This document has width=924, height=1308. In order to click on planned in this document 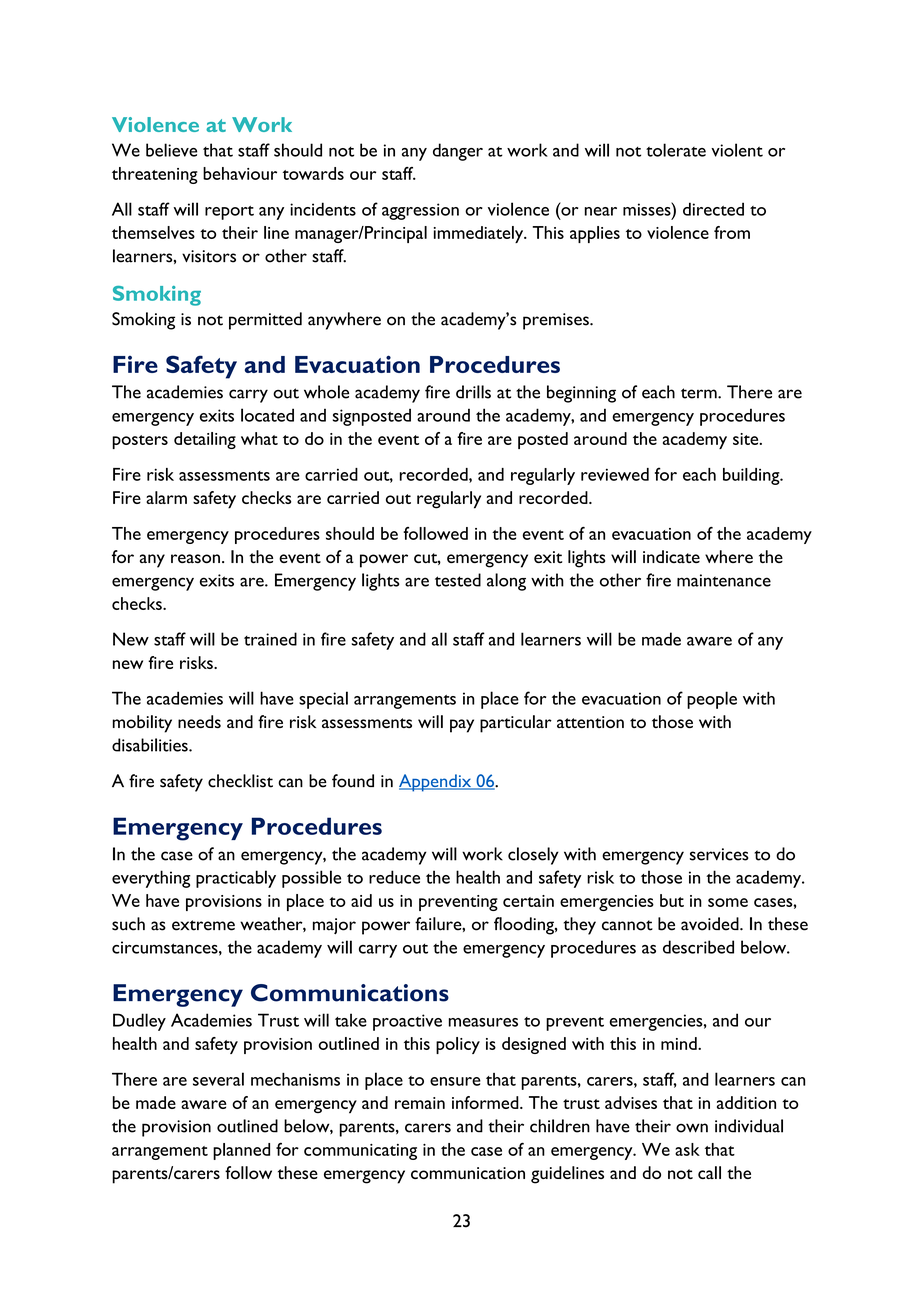, I will do `click(241, 1151)`.
